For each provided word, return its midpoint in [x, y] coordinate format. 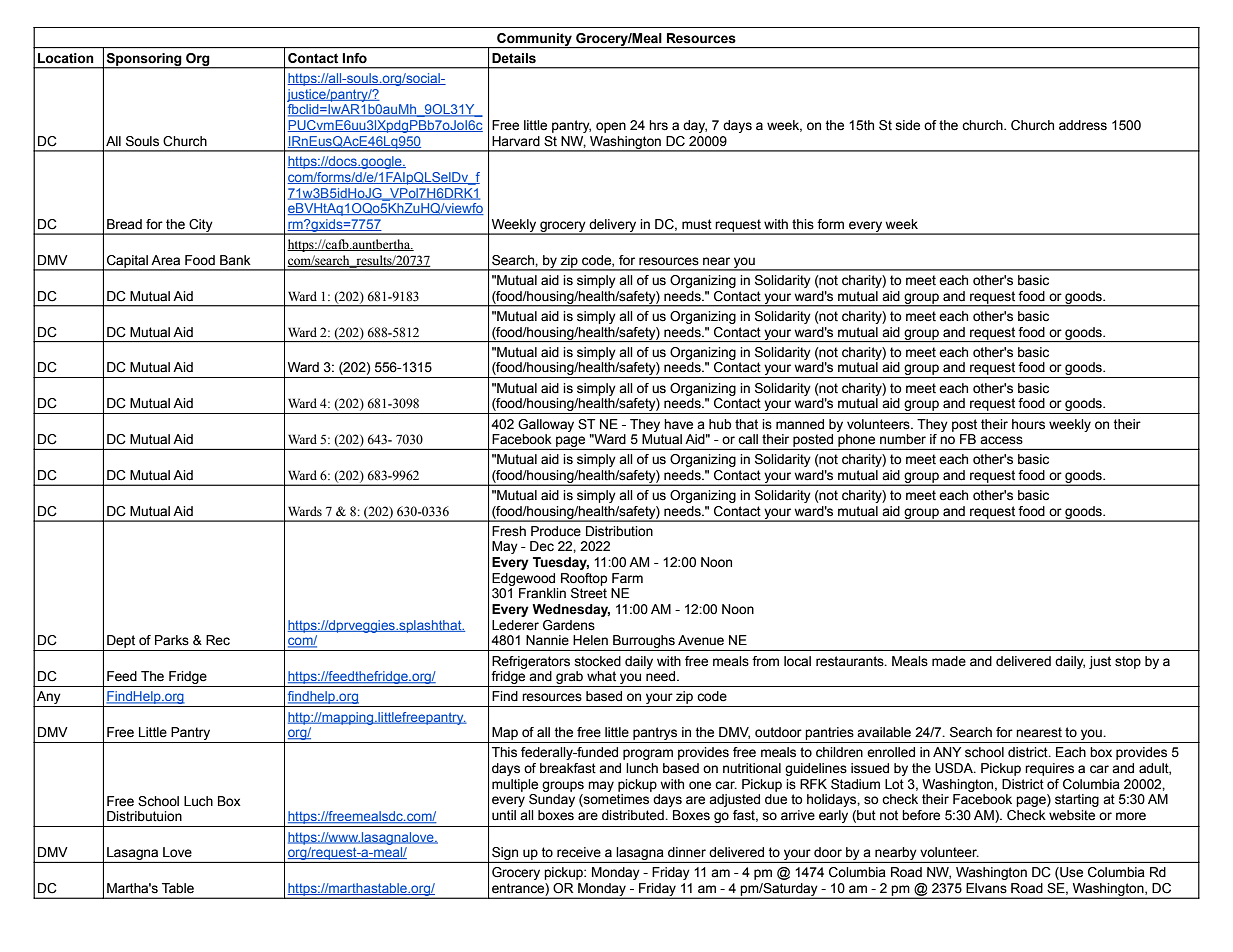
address [1083, 125]
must [697, 224]
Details [514, 58]
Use [1070, 873]
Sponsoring [144, 60]
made [949, 661]
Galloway [546, 425]
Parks [172, 640]
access [1001, 440]
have [678, 424]
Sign [505, 855]
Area [165, 260]
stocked [597, 661]
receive [579, 852]
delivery [613, 226]
